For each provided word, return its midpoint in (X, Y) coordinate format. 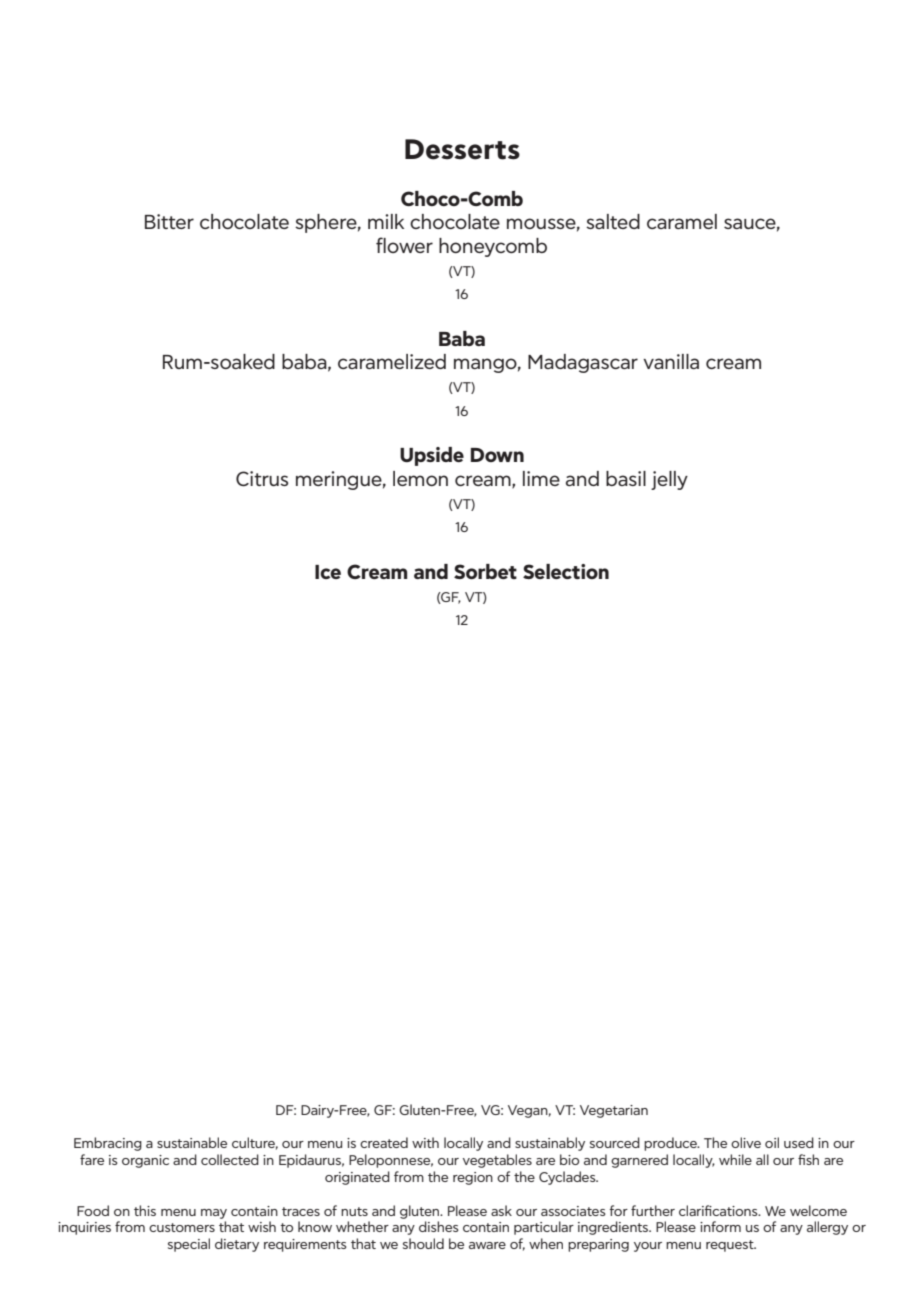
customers (182, 1227)
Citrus (262, 478)
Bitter (169, 221)
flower (404, 245)
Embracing (108, 1144)
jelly (669, 480)
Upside (432, 456)
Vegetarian (614, 1111)
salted (613, 221)
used (799, 1142)
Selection (566, 571)
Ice (328, 572)
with (425, 1142)
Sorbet (485, 571)
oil (772, 1142)
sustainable (192, 1142)
